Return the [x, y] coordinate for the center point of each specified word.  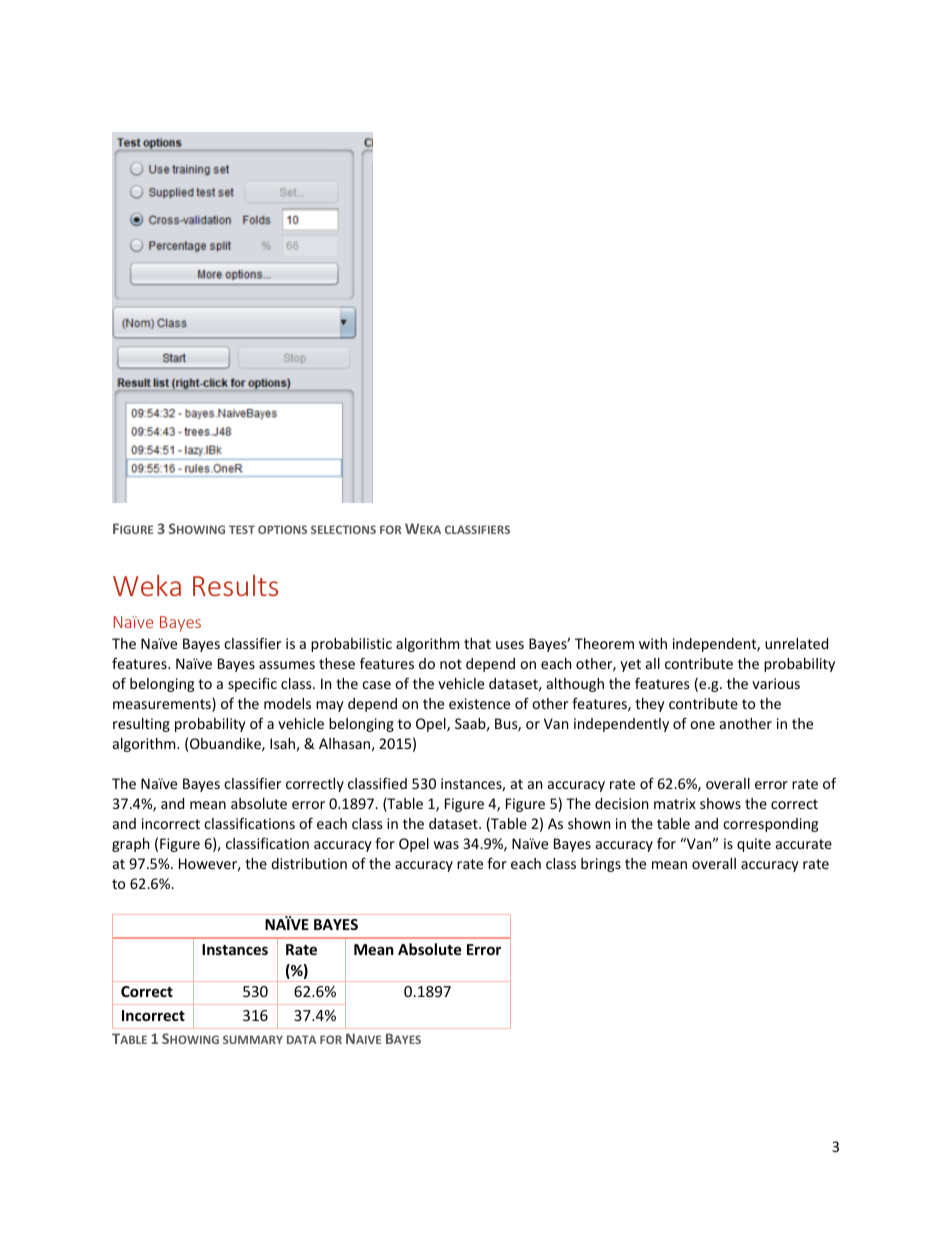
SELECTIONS [343, 529]
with [653, 643]
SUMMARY [253, 1039]
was [446, 845]
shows [720, 803]
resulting [141, 725]
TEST [242, 529]
